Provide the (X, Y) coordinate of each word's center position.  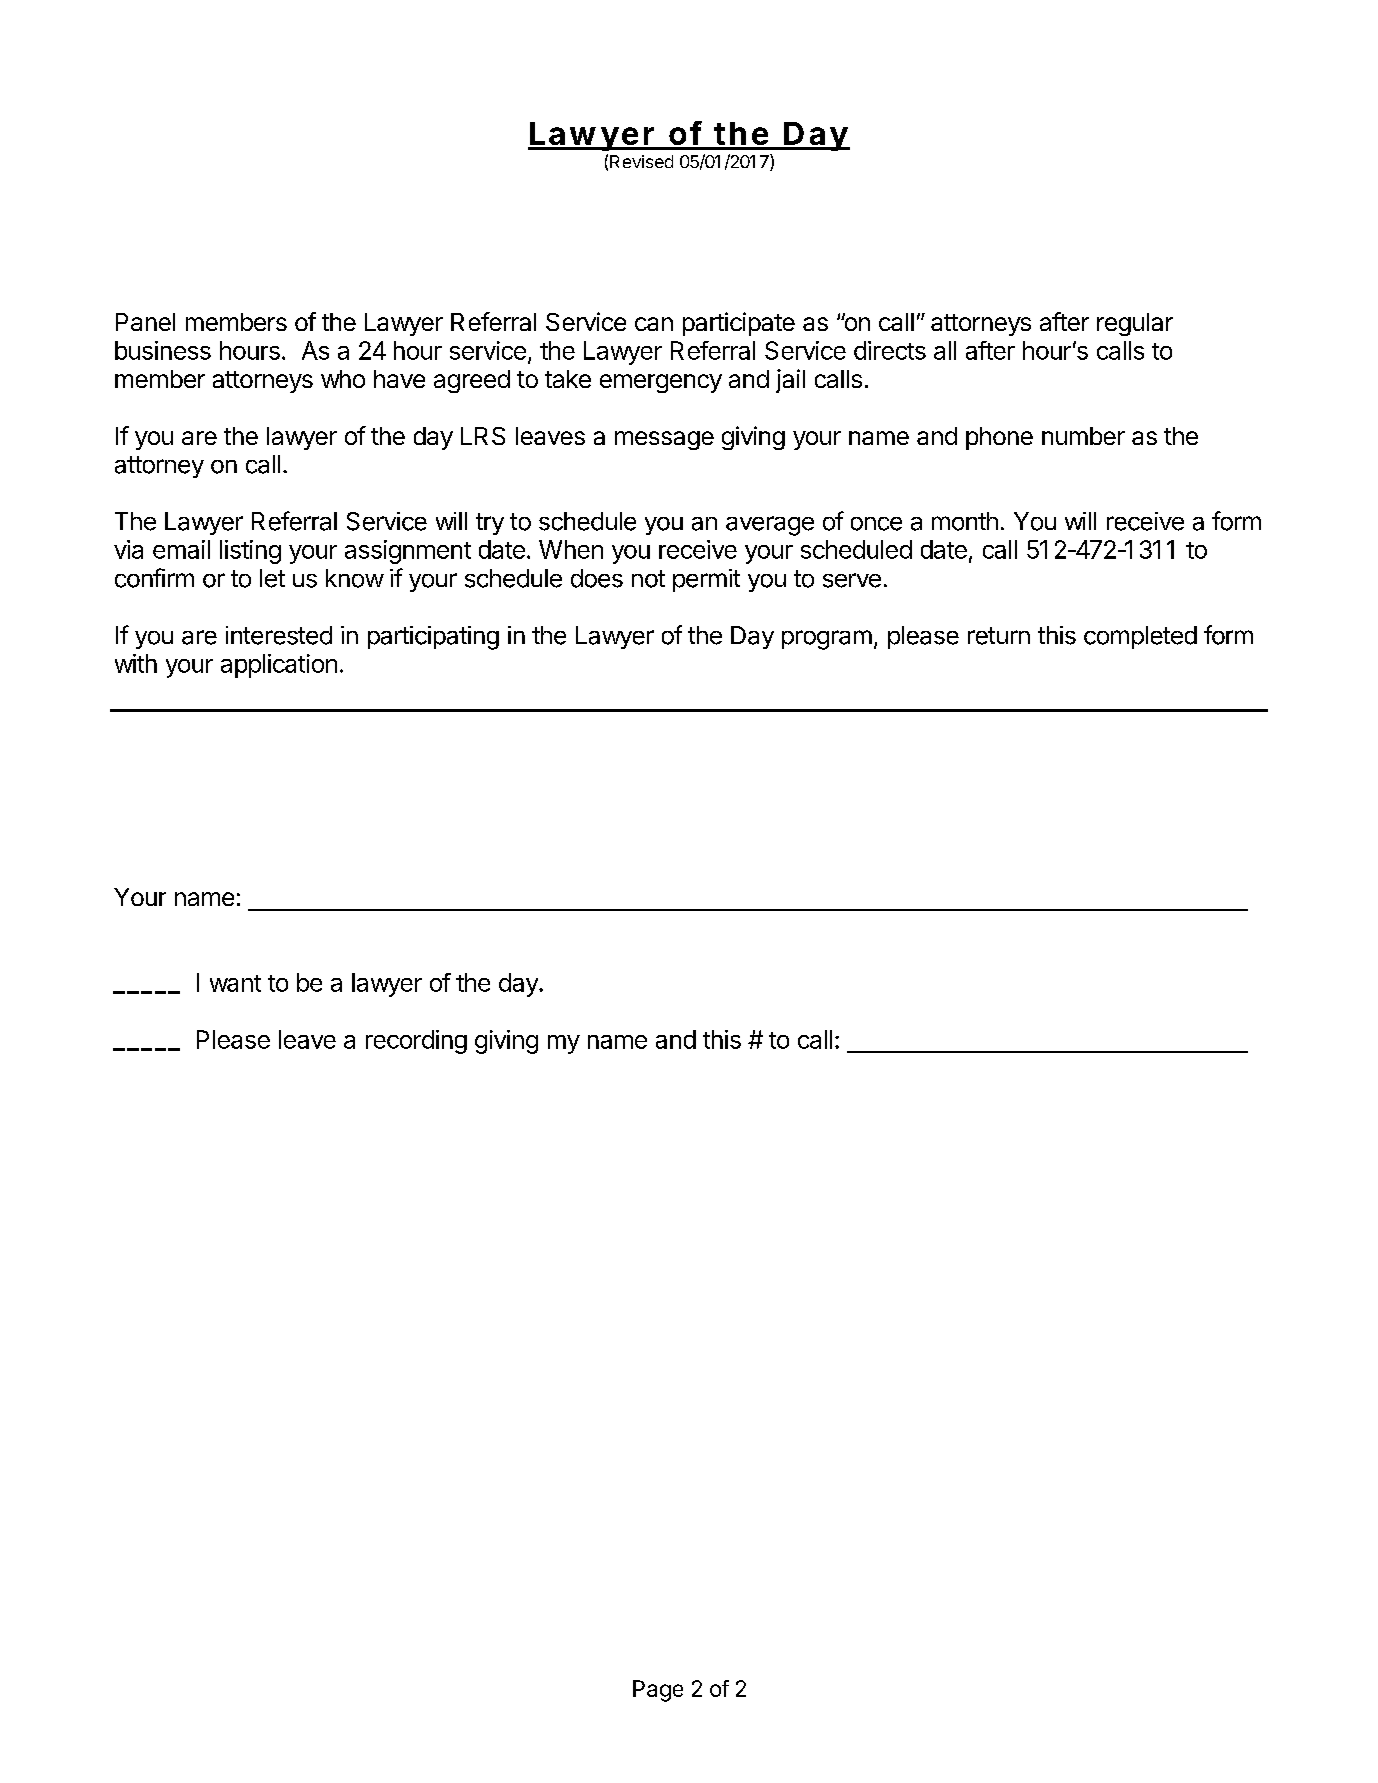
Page (658, 1691)
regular (1135, 324)
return (999, 636)
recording (416, 1042)
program (827, 640)
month (965, 521)
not (648, 579)
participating (433, 638)
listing (250, 552)
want (235, 983)
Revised (641, 161)
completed (1140, 637)
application (279, 666)
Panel (145, 322)
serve (852, 580)
